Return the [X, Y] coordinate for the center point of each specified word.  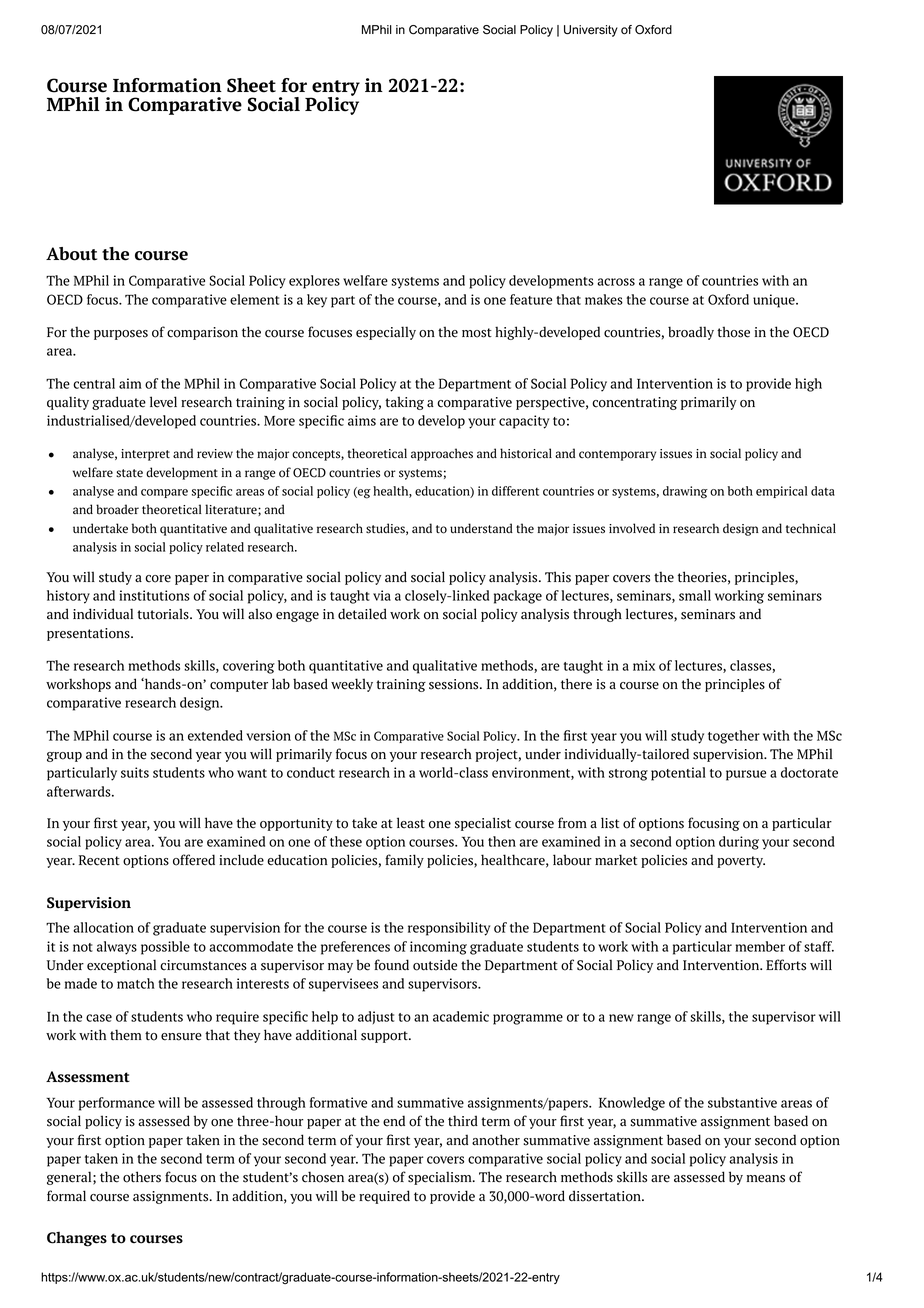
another [496, 1140]
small [695, 595]
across [616, 282]
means [766, 1179]
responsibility [449, 929]
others [142, 1177]
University [591, 31]
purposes [121, 335]
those [733, 332]
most [477, 333]
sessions [455, 684]
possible [165, 948]
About [71, 254]
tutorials [164, 614]
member [760, 946]
